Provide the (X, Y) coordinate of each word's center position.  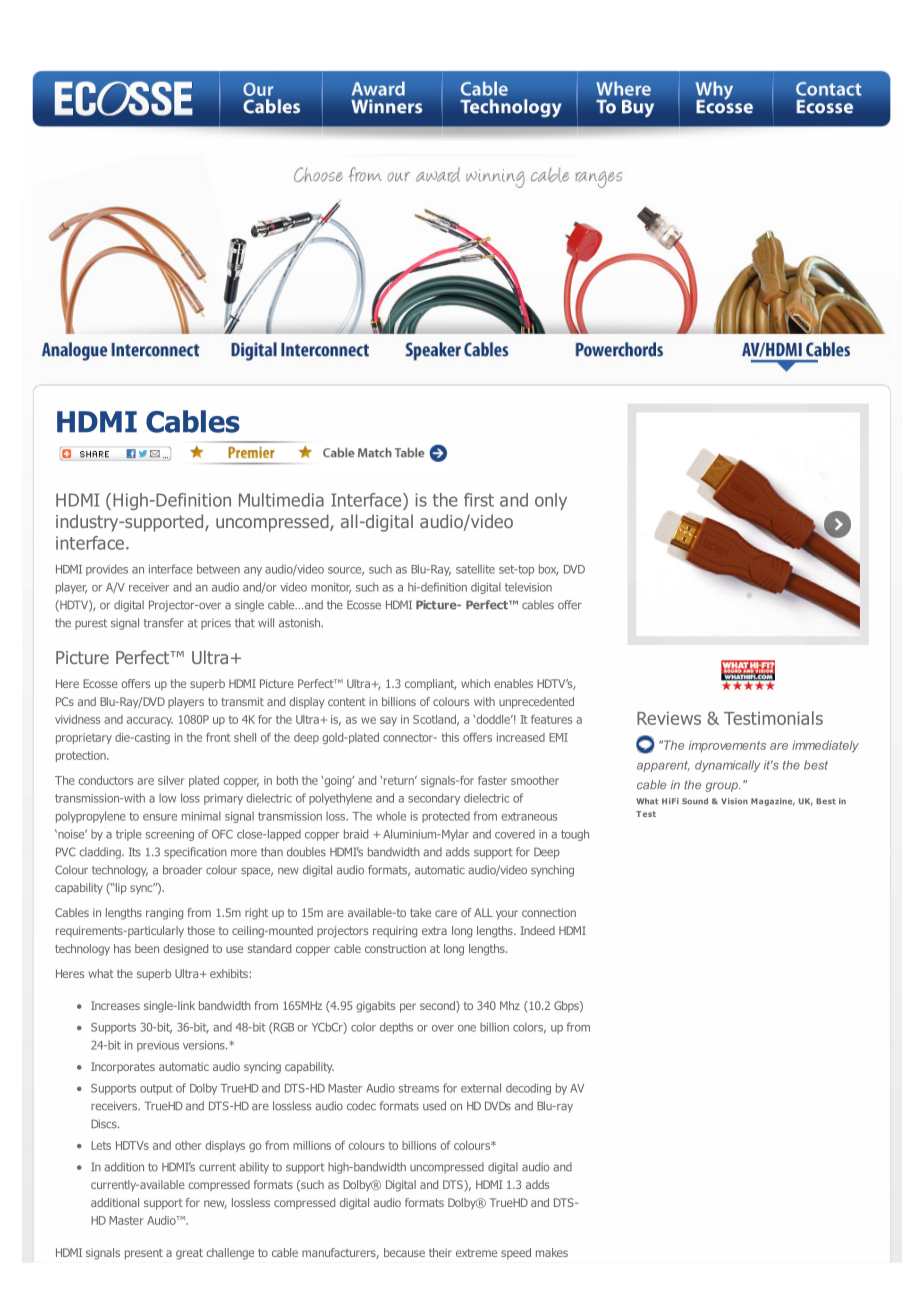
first (479, 500)
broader (182, 870)
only (551, 501)
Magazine (773, 802)
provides (107, 570)
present (144, 1254)
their (440, 1252)
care (446, 913)
